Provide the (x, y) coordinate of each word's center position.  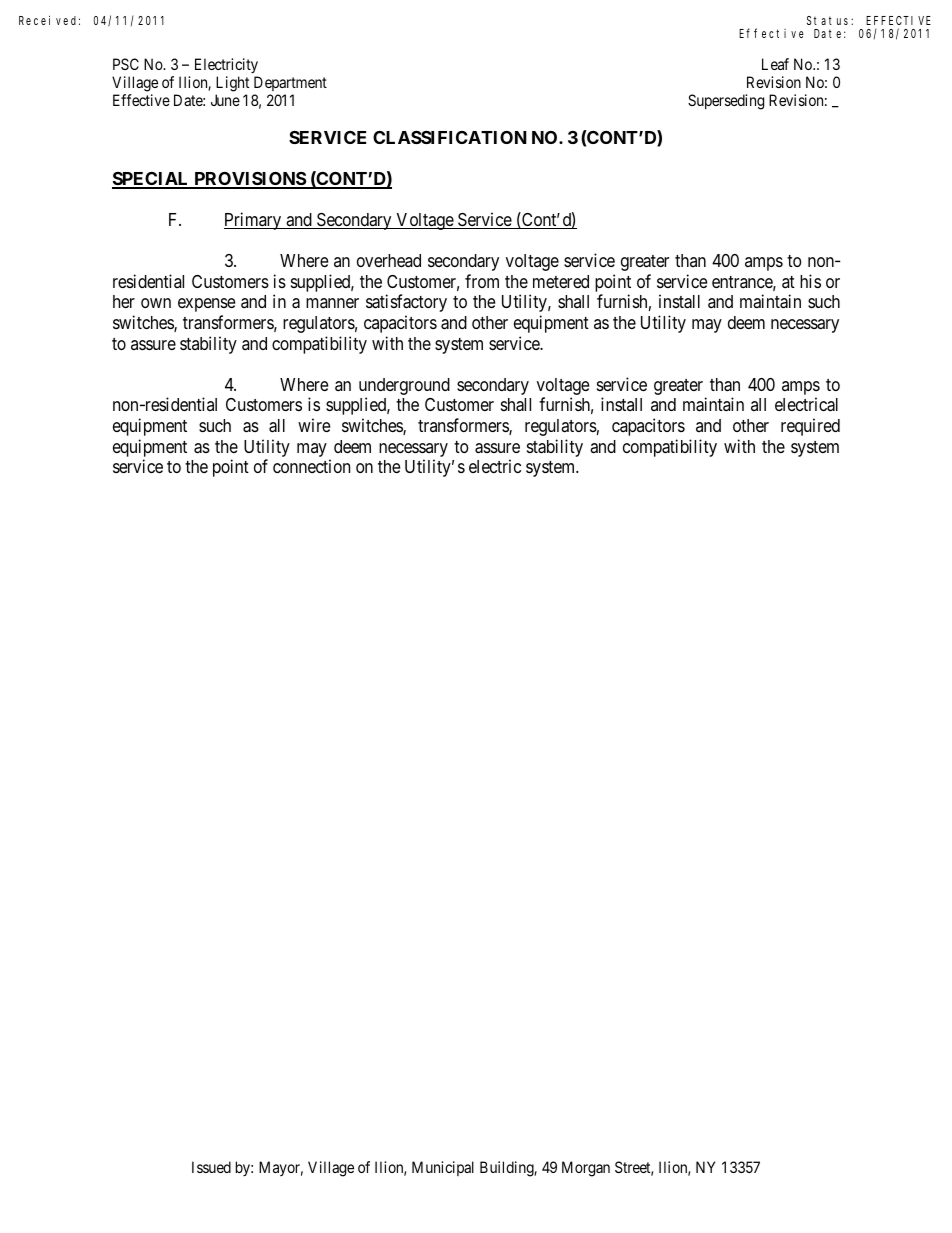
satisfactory (406, 303)
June (225, 100)
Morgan (586, 1169)
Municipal (443, 1168)
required (810, 427)
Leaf (775, 64)
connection (311, 466)
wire (314, 425)
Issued (211, 1167)
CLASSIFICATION (450, 137)
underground (404, 388)
